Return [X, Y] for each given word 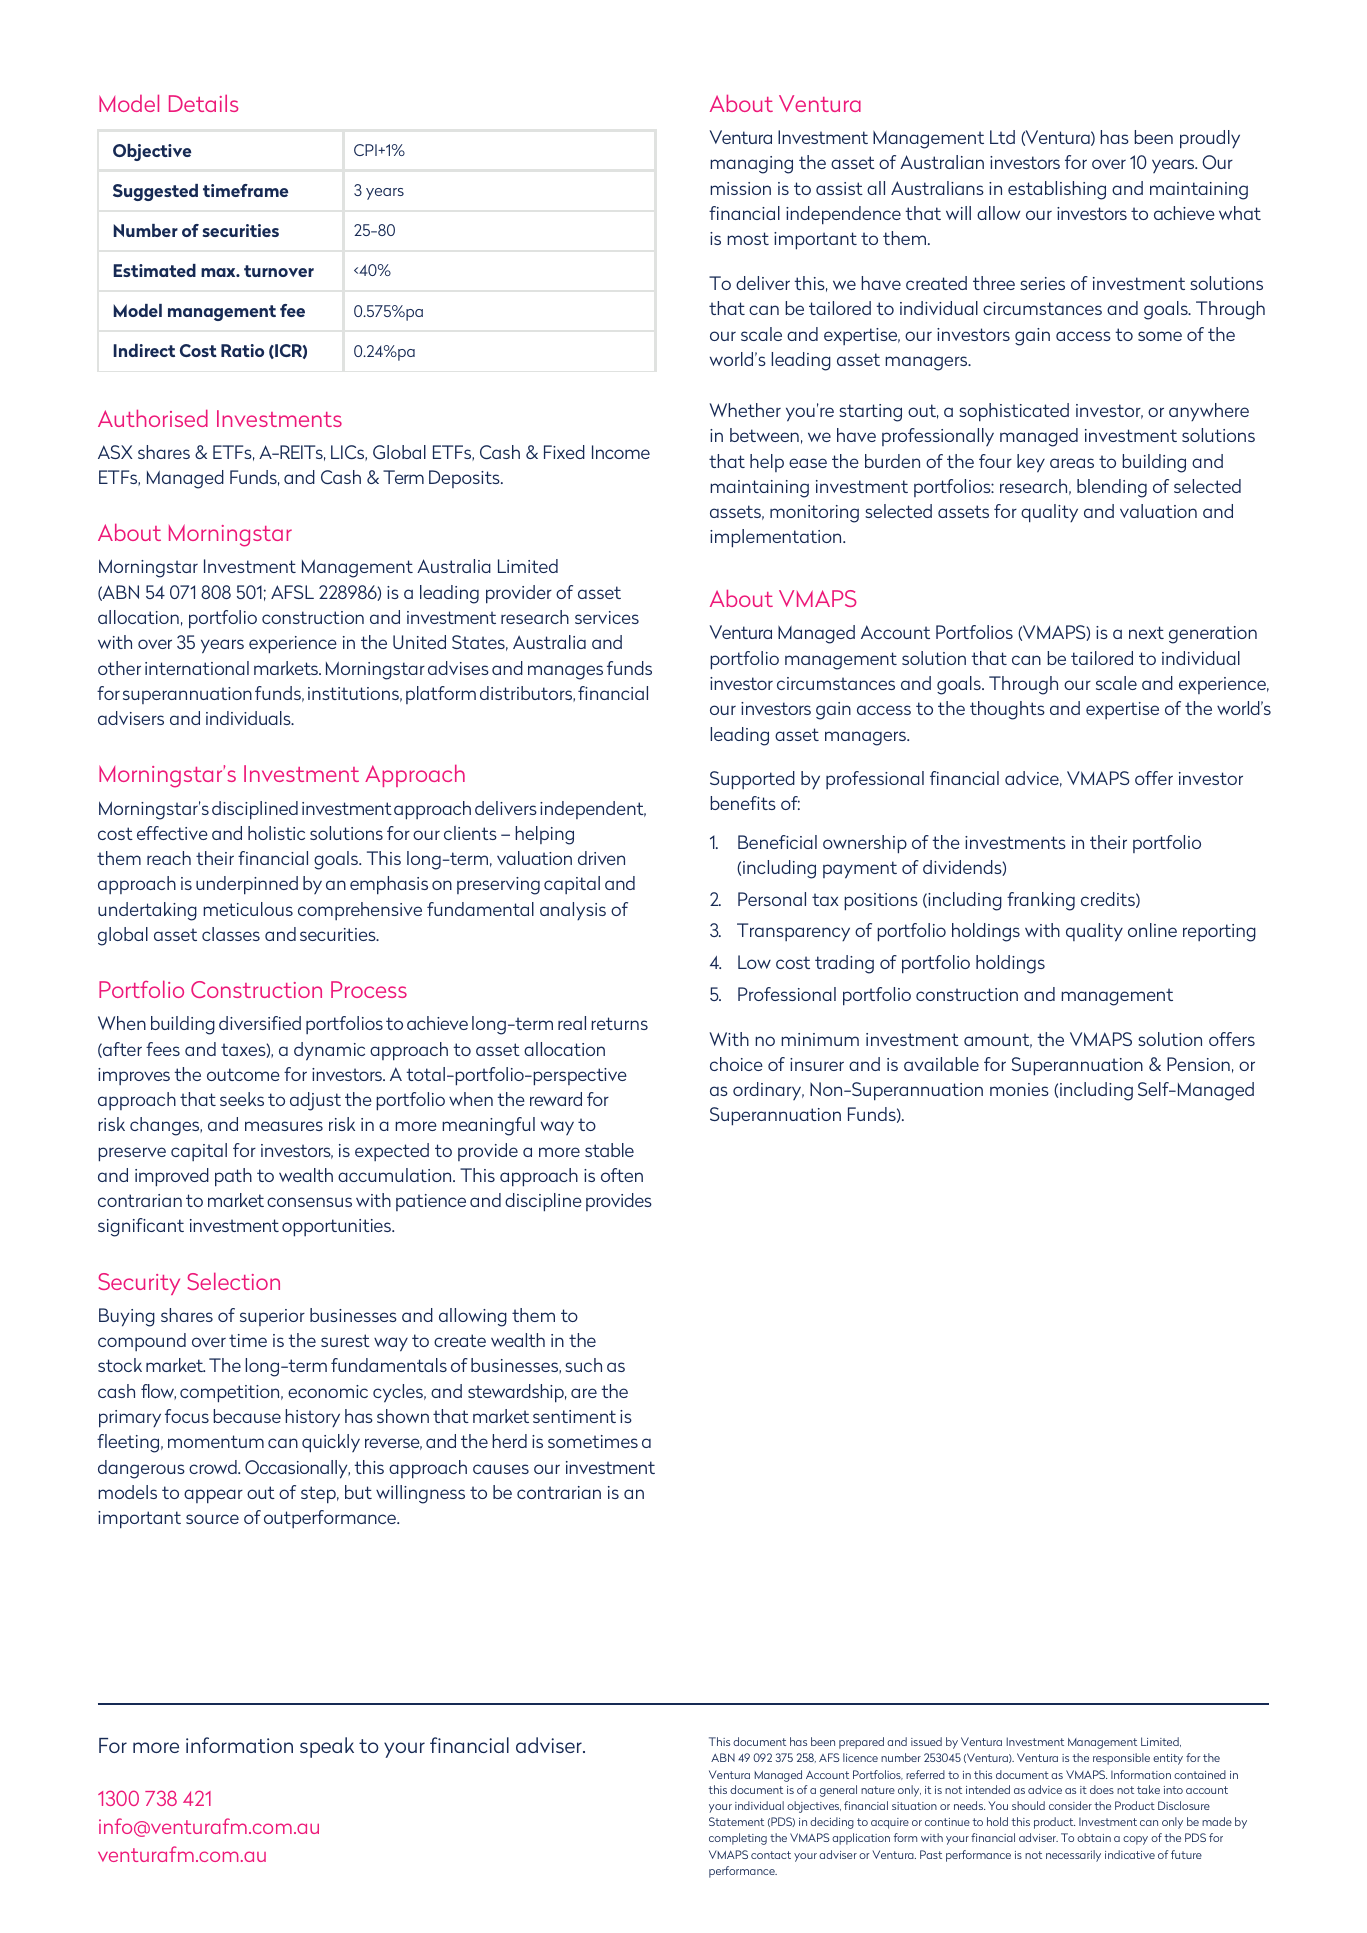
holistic [276, 833]
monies [1019, 1089]
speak [327, 1747]
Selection [234, 1281]
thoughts [1007, 710]
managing [751, 165]
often [622, 1175]
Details [203, 103]
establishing [1057, 190]
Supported [752, 780]
